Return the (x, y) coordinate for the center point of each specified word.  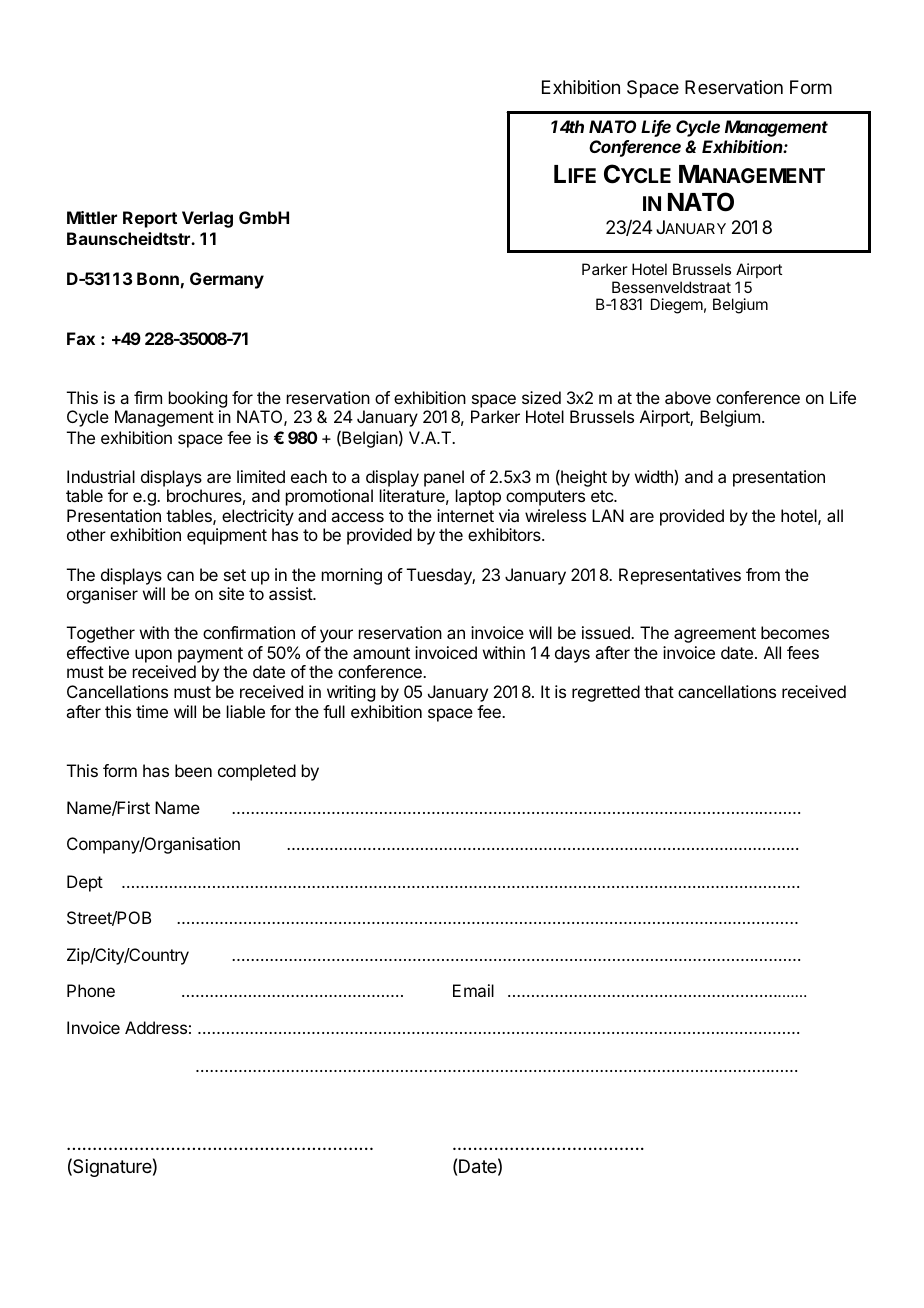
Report (150, 219)
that (659, 691)
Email (473, 990)
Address (156, 1027)
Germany (227, 280)
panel (444, 478)
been (193, 770)
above (688, 397)
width (655, 476)
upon (153, 656)
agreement (715, 635)
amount (381, 653)
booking (198, 401)
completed (257, 772)
